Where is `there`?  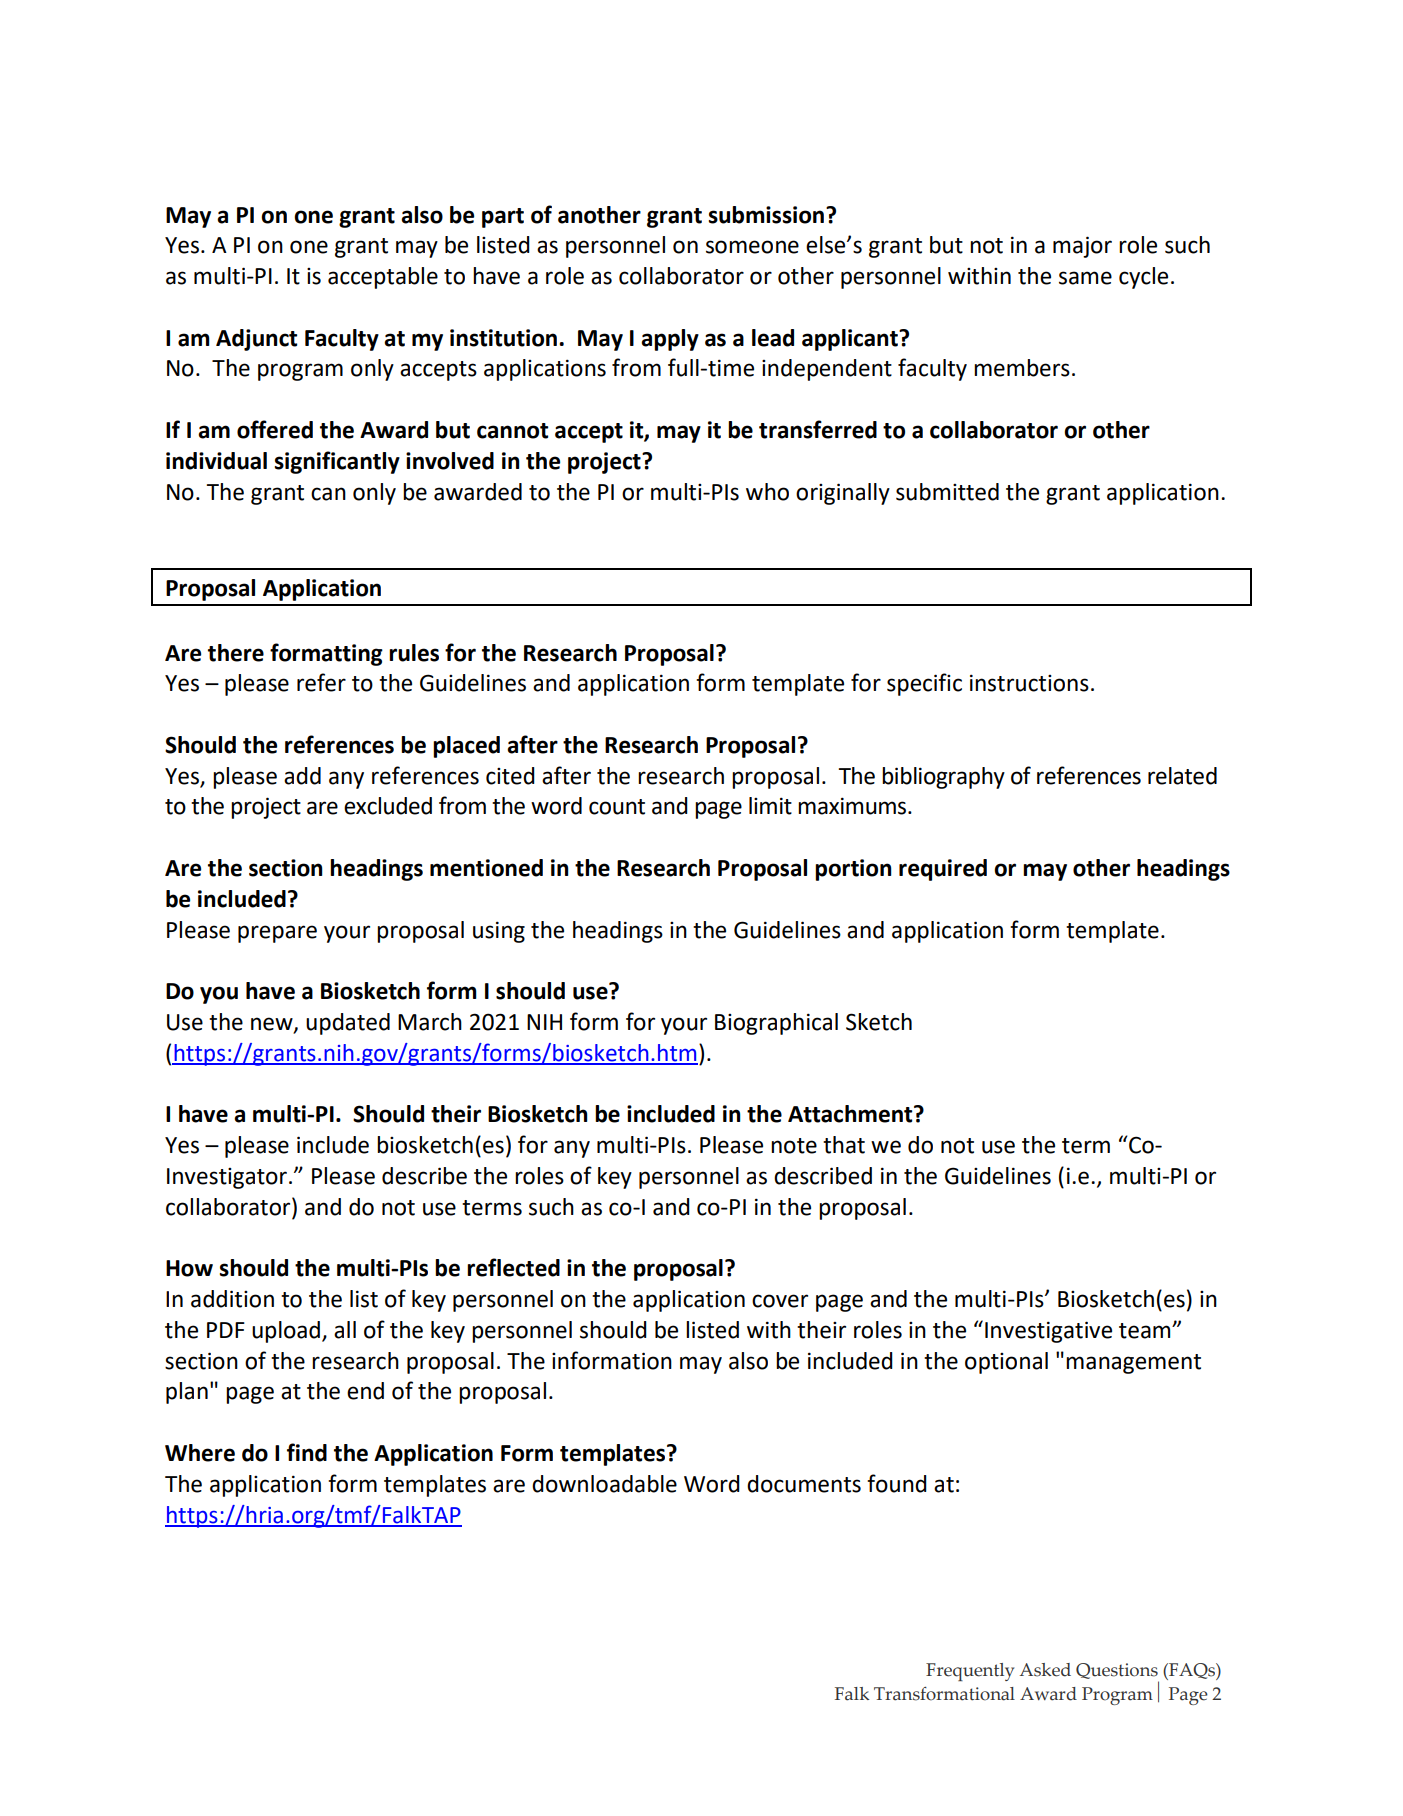 there is located at coordinates (236, 653).
